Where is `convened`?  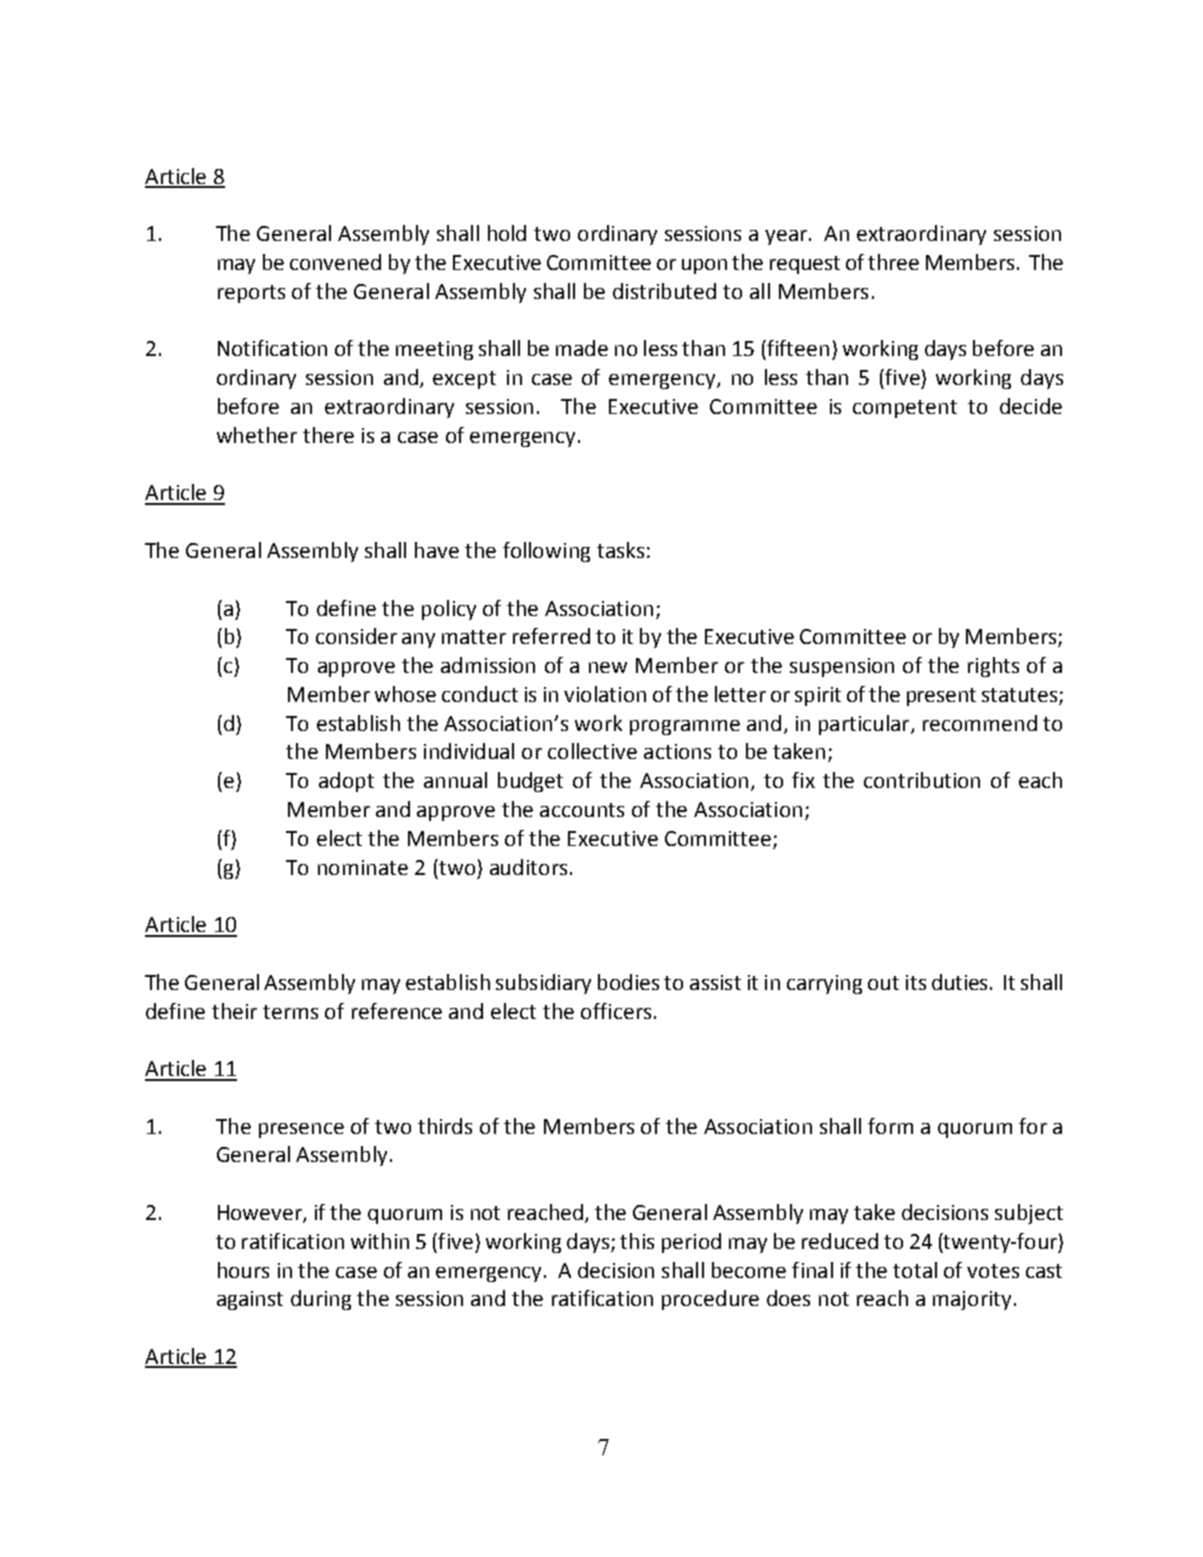
convened is located at coordinates (335, 262).
